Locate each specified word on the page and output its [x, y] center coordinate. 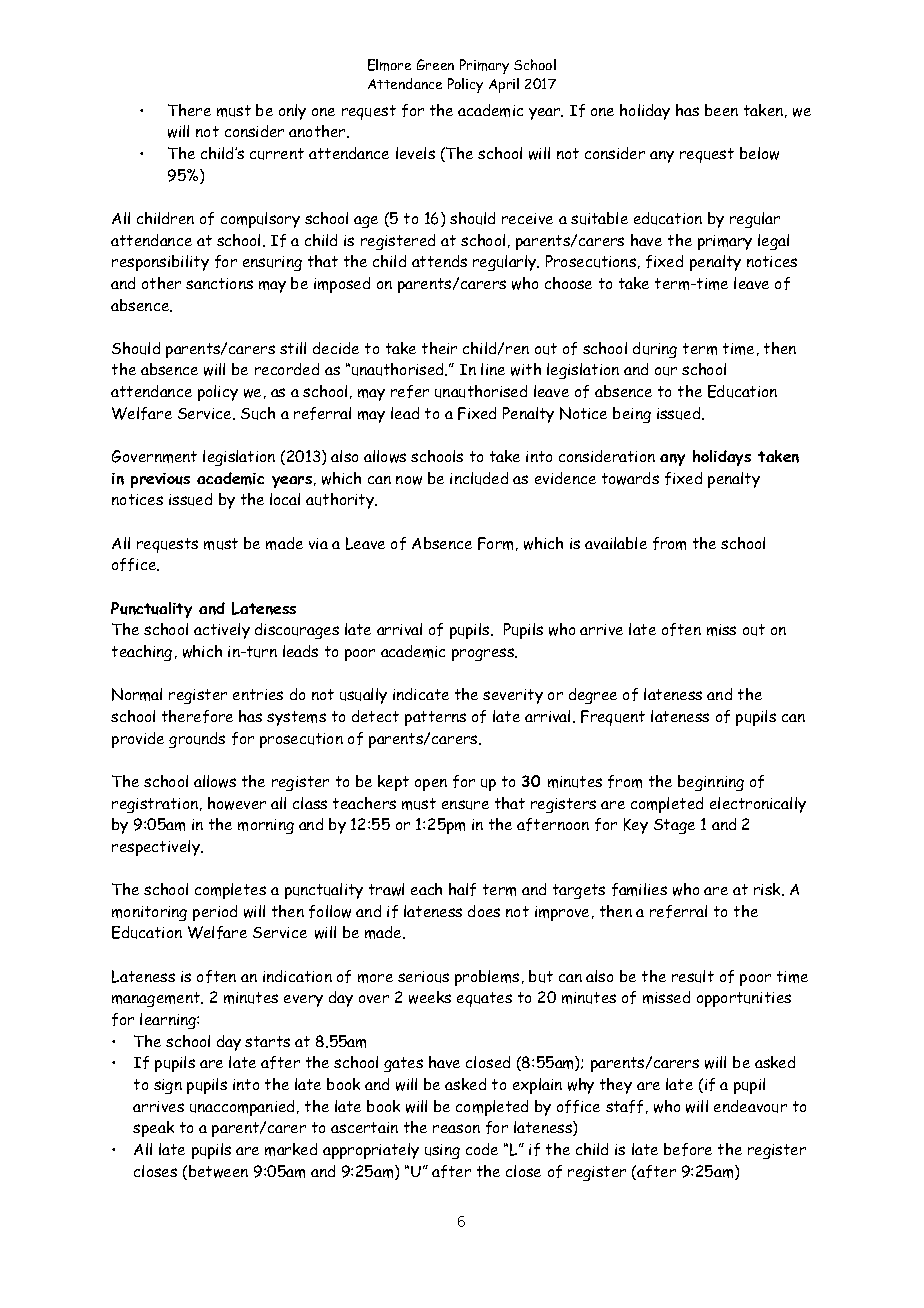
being [632, 415]
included [479, 478]
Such [258, 413]
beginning [711, 783]
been [721, 110]
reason [456, 1128]
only [292, 112]
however [237, 803]
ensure [465, 805]
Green [435, 64]
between [218, 1171]
